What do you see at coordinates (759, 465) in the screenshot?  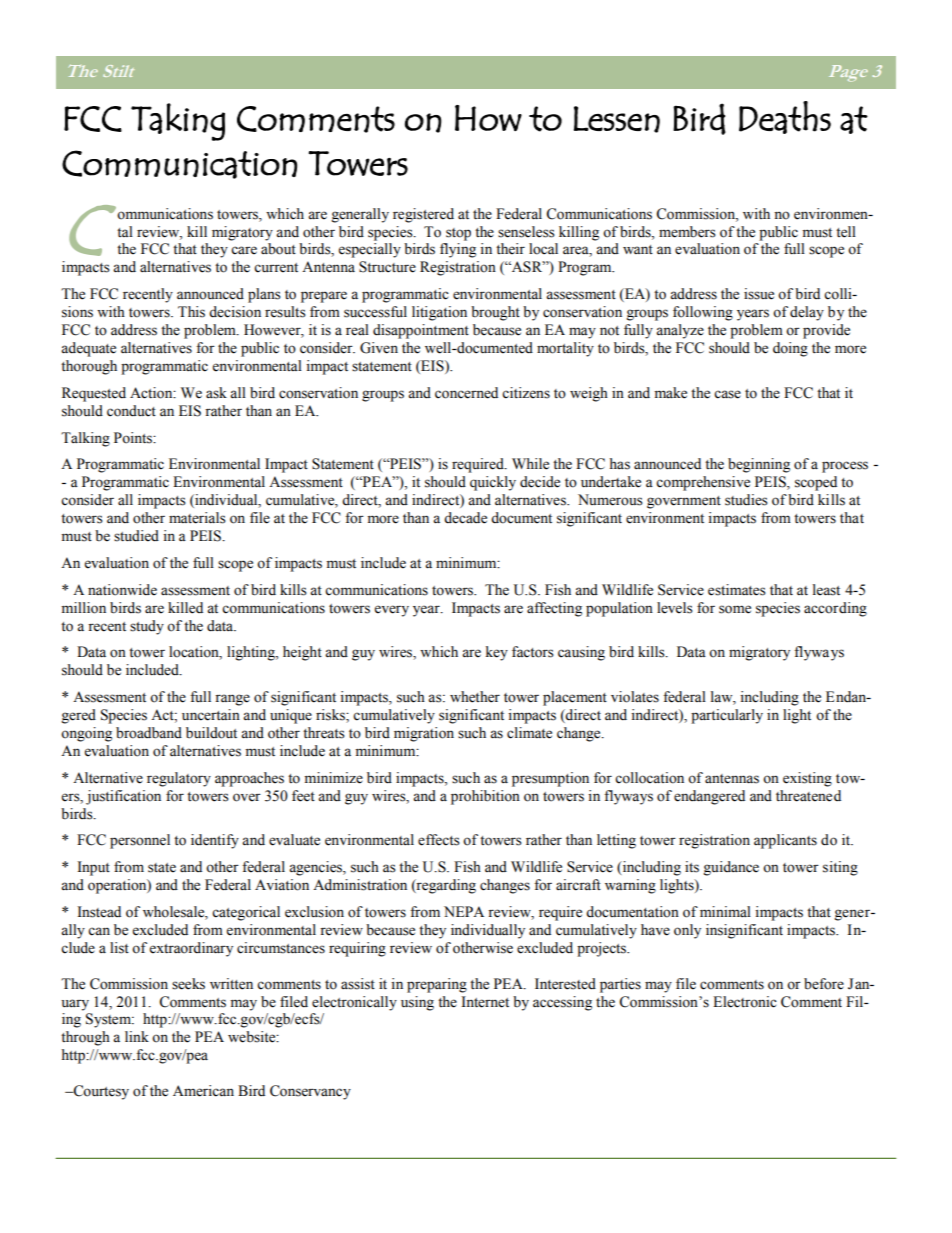 I see `beginning` at bounding box center [759, 465].
